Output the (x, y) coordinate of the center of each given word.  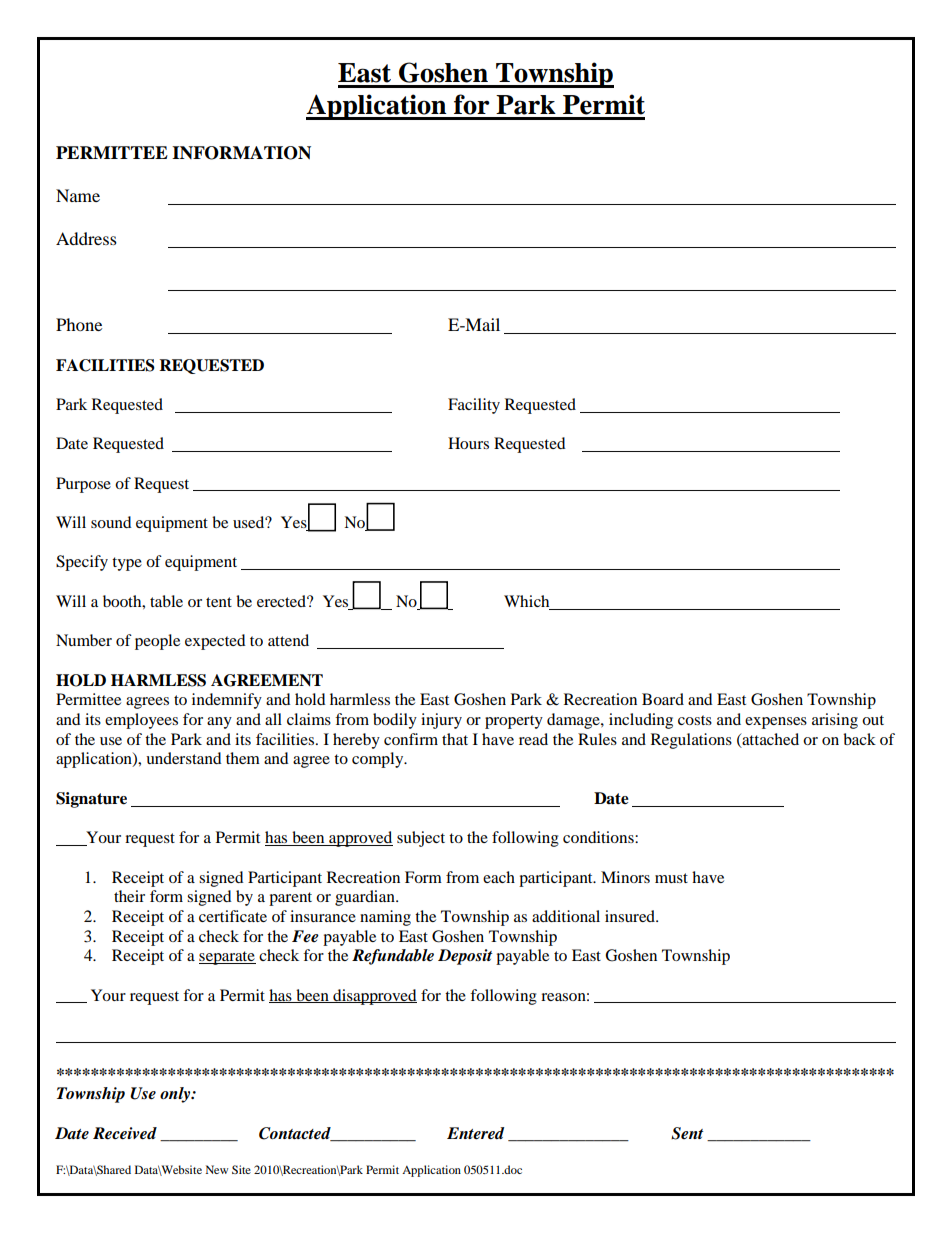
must (671, 878)
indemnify (227, 701)
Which (526, 601)
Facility (474, 406)
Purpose (83, 485)
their (129, 896)
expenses (776, 723)
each (499, 877)
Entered (475, 1133)
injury (441, 721)
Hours (468, 443)
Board (663, 699)
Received (125, 1133)
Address (86, 238)
